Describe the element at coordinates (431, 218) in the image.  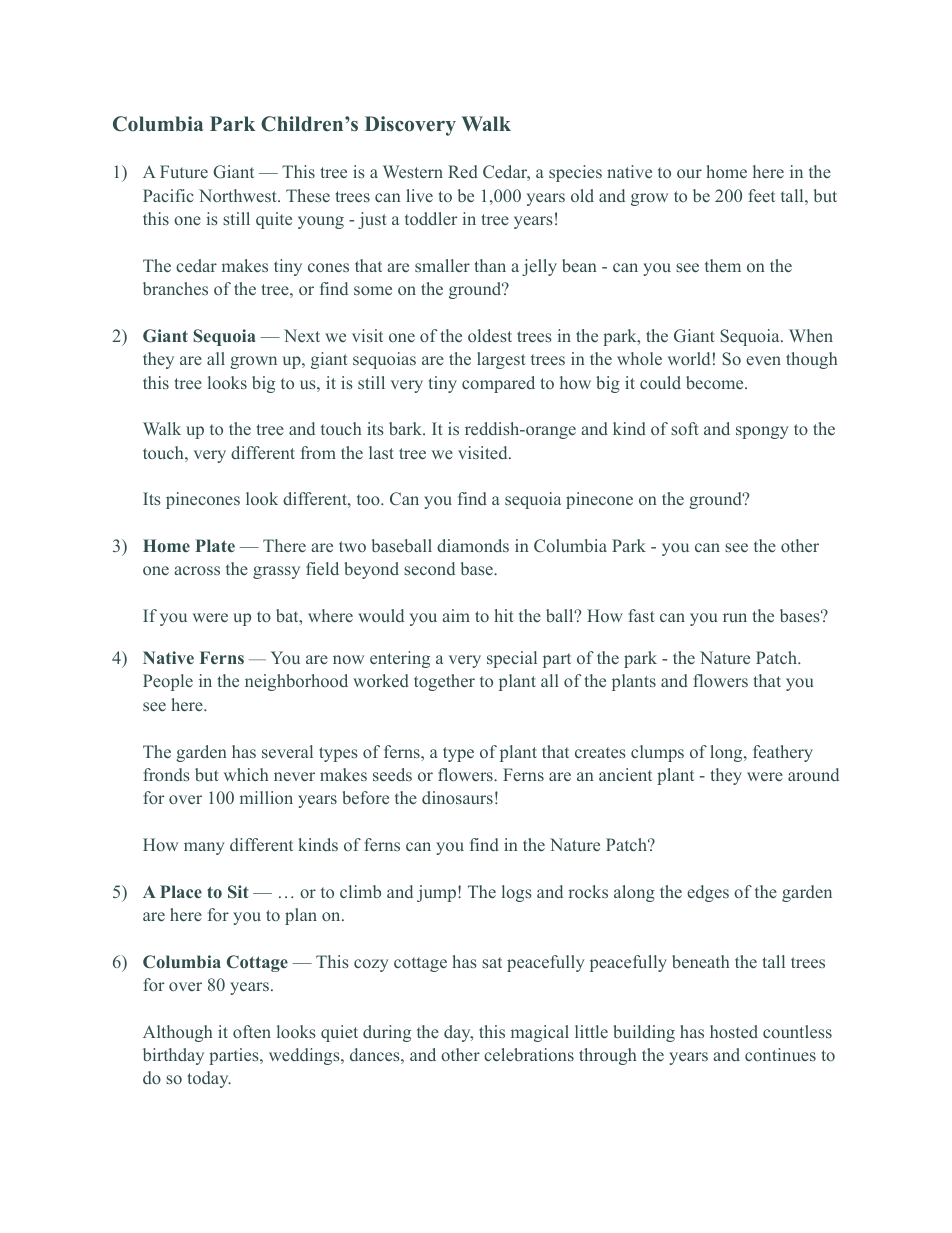
I see `toddler` at that location.
